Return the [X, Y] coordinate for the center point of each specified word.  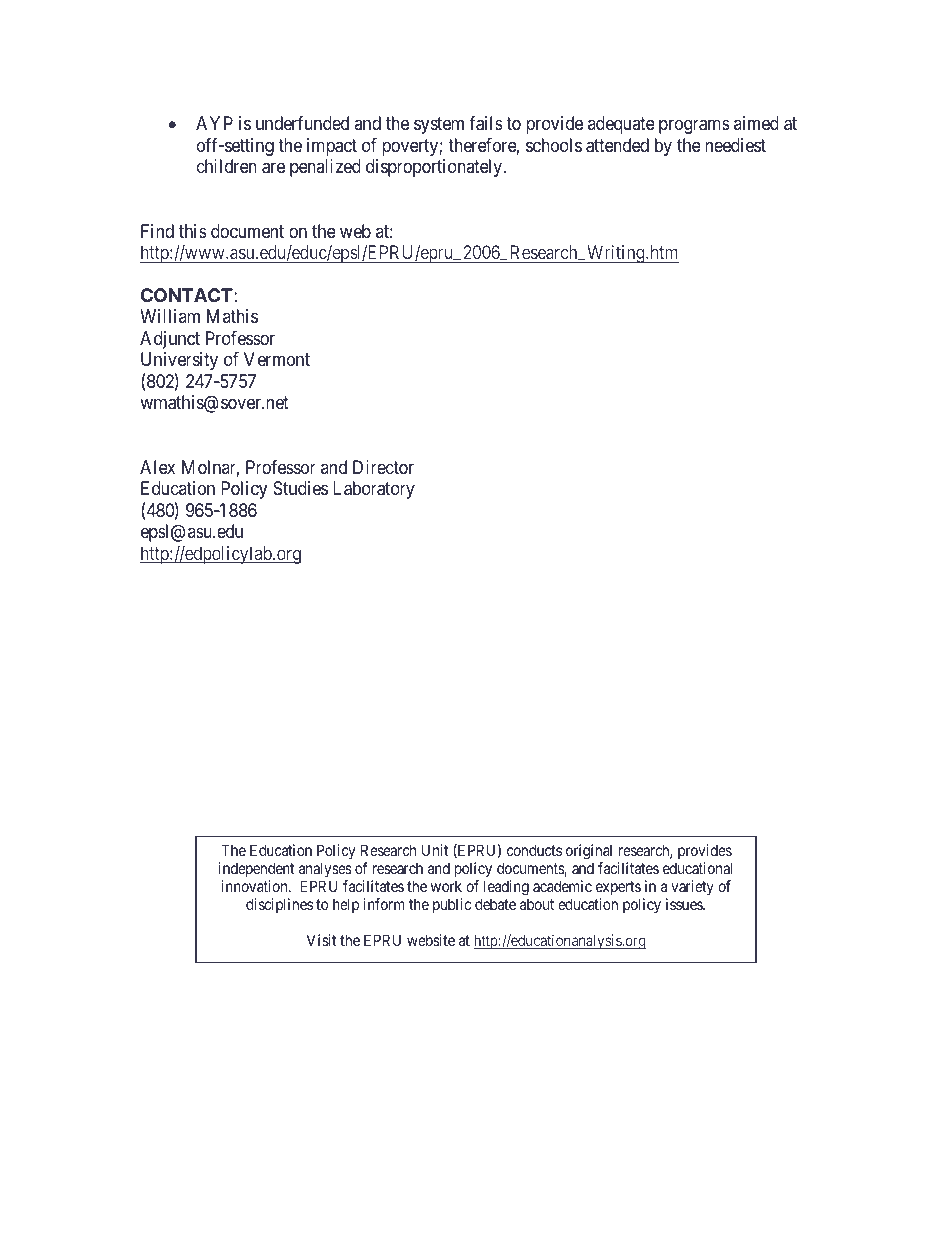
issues [685, 904]
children [227, 166]
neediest [735, 145]
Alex [157, 467]
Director [383, 467]
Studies [300, 488]
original [589, 853]
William [170, 316]
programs [694, 127]
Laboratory [374, 490]
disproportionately [435, 168]
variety [692, 887]
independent [256, 871]
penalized [325, 168]
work [446, 886]
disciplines [279, 905]
